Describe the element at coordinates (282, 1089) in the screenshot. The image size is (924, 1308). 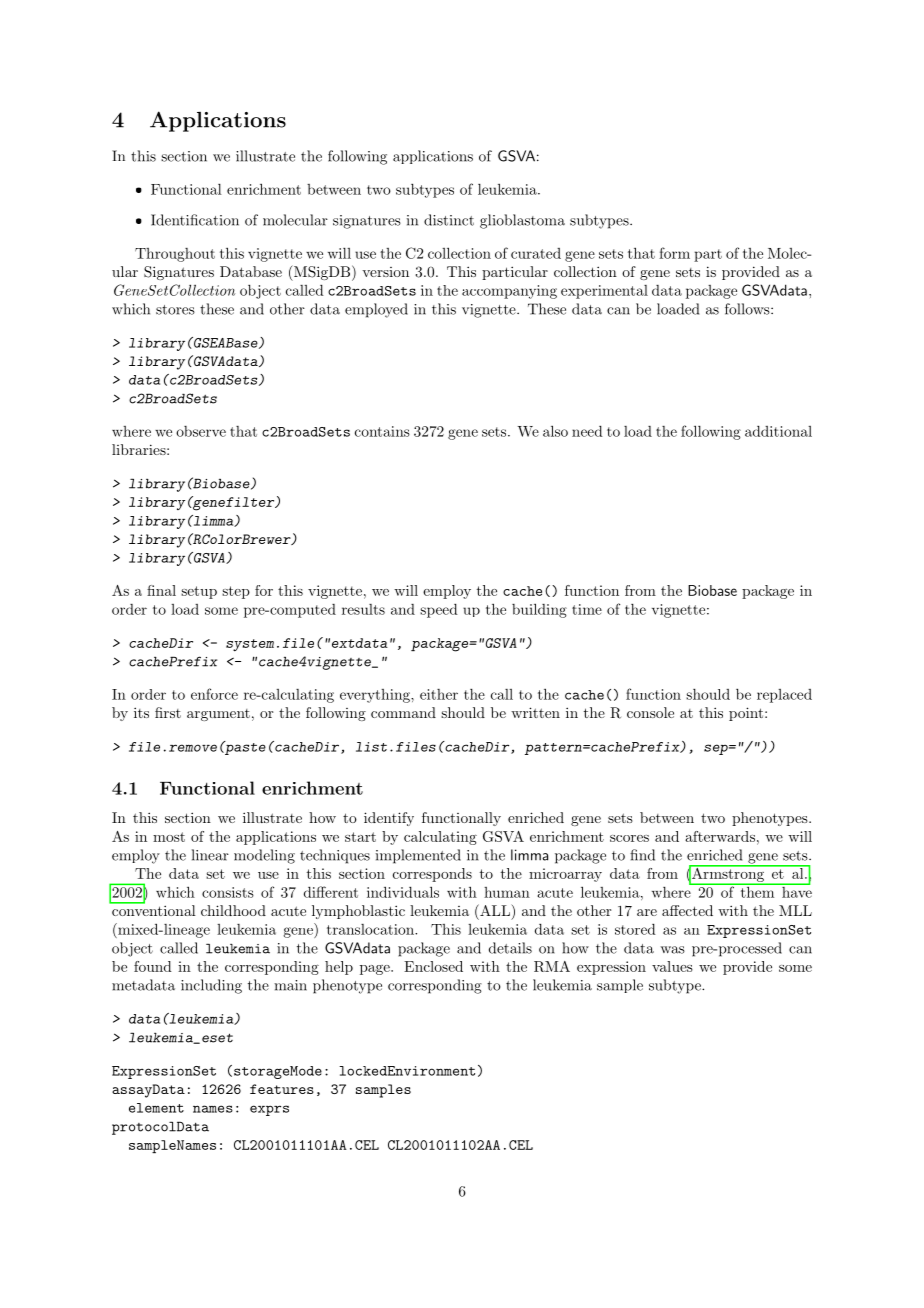
I see `features` at that location.
